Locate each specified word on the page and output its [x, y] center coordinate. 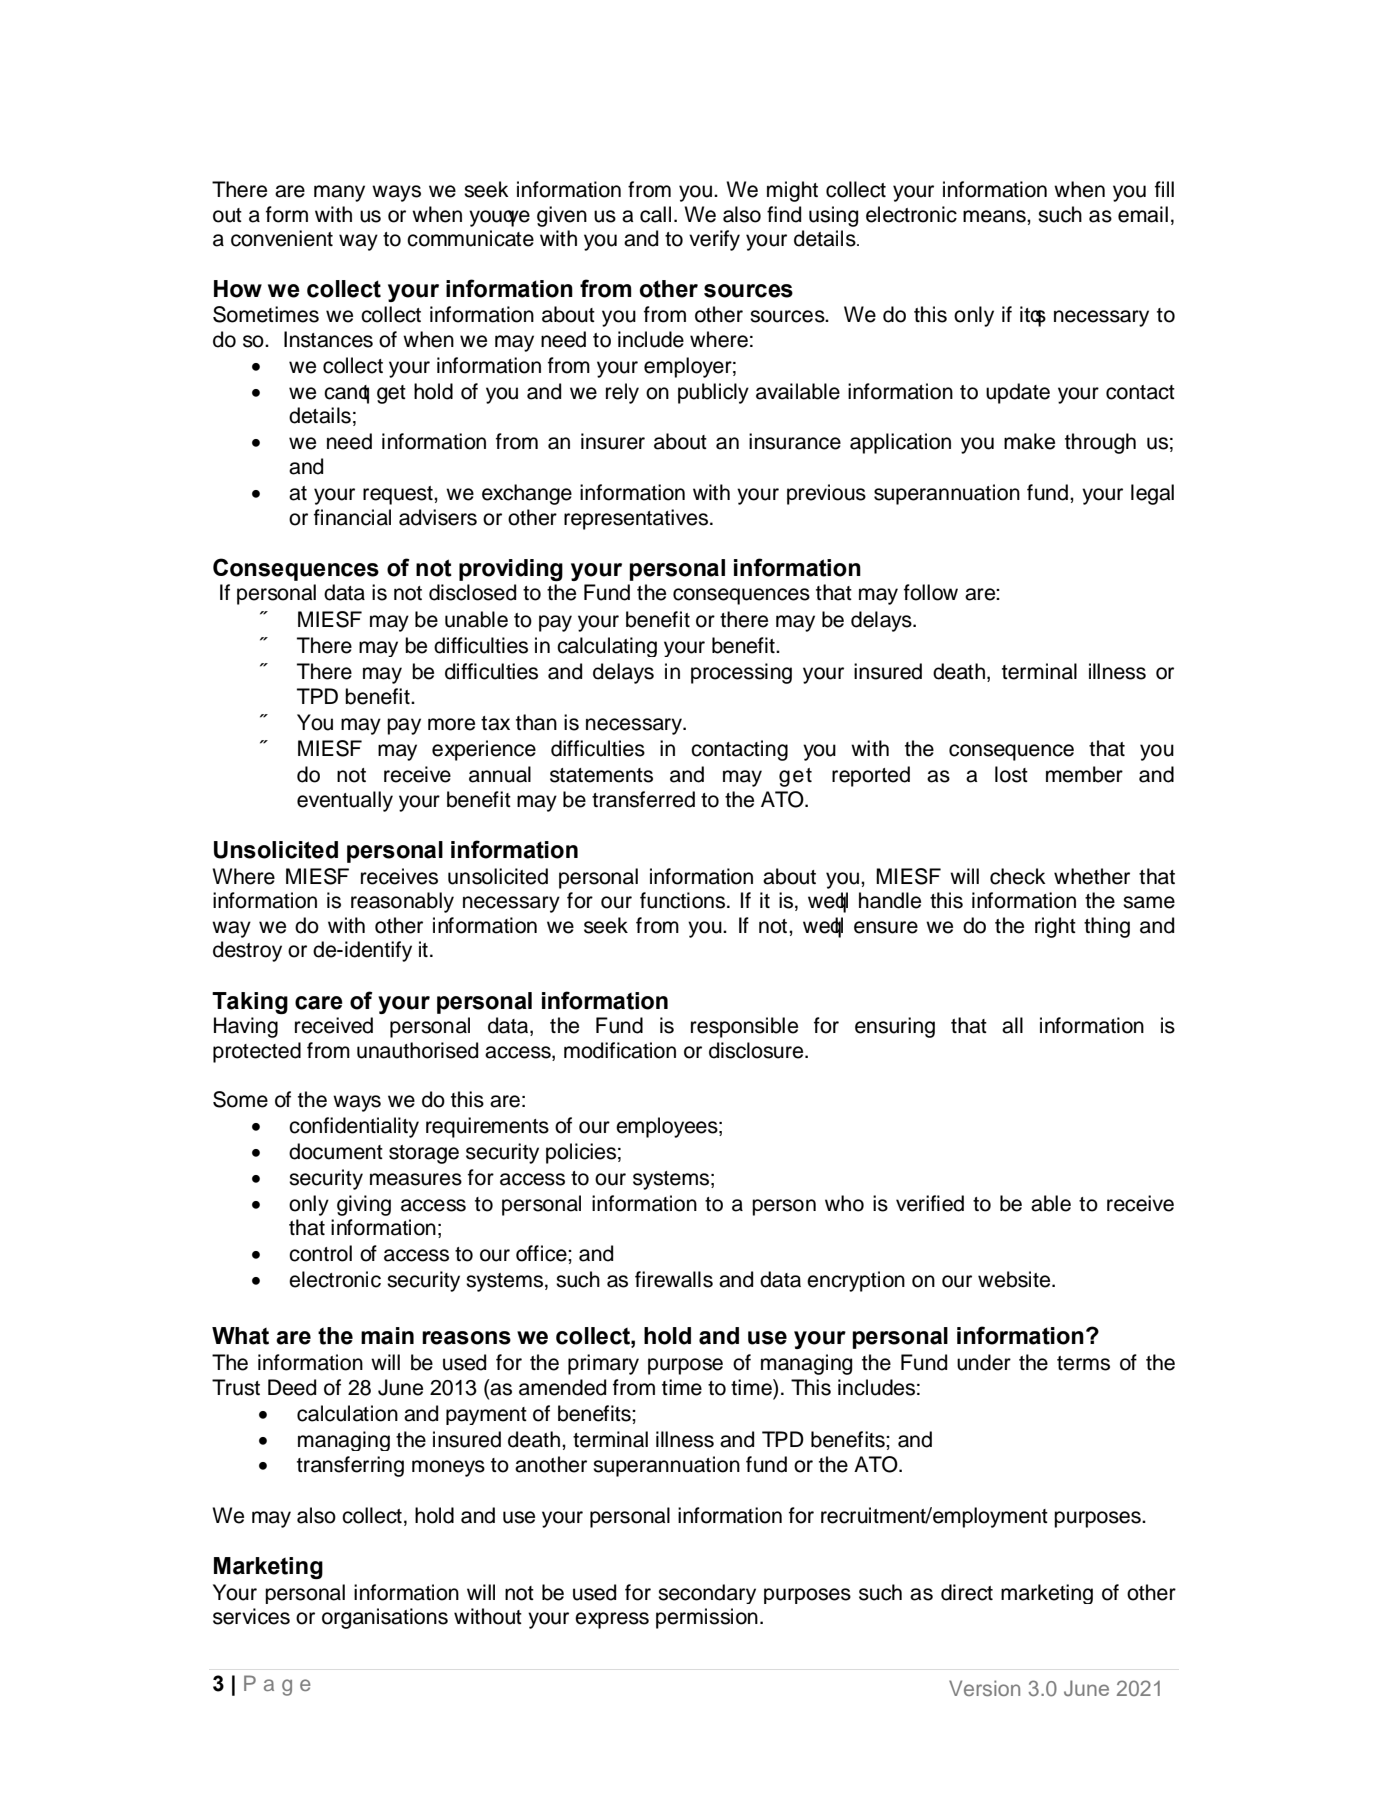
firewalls [674, 1279]
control [320, 1253]
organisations [385, 1618]
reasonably [402, 902]
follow [931, 592]
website [1015, 1279]
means [995, 216]
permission [707, 1618]
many [339, 193]
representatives [637, 519]
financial [352, 517]
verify [714, 240]
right [1055, 927]
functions [684, 900]
